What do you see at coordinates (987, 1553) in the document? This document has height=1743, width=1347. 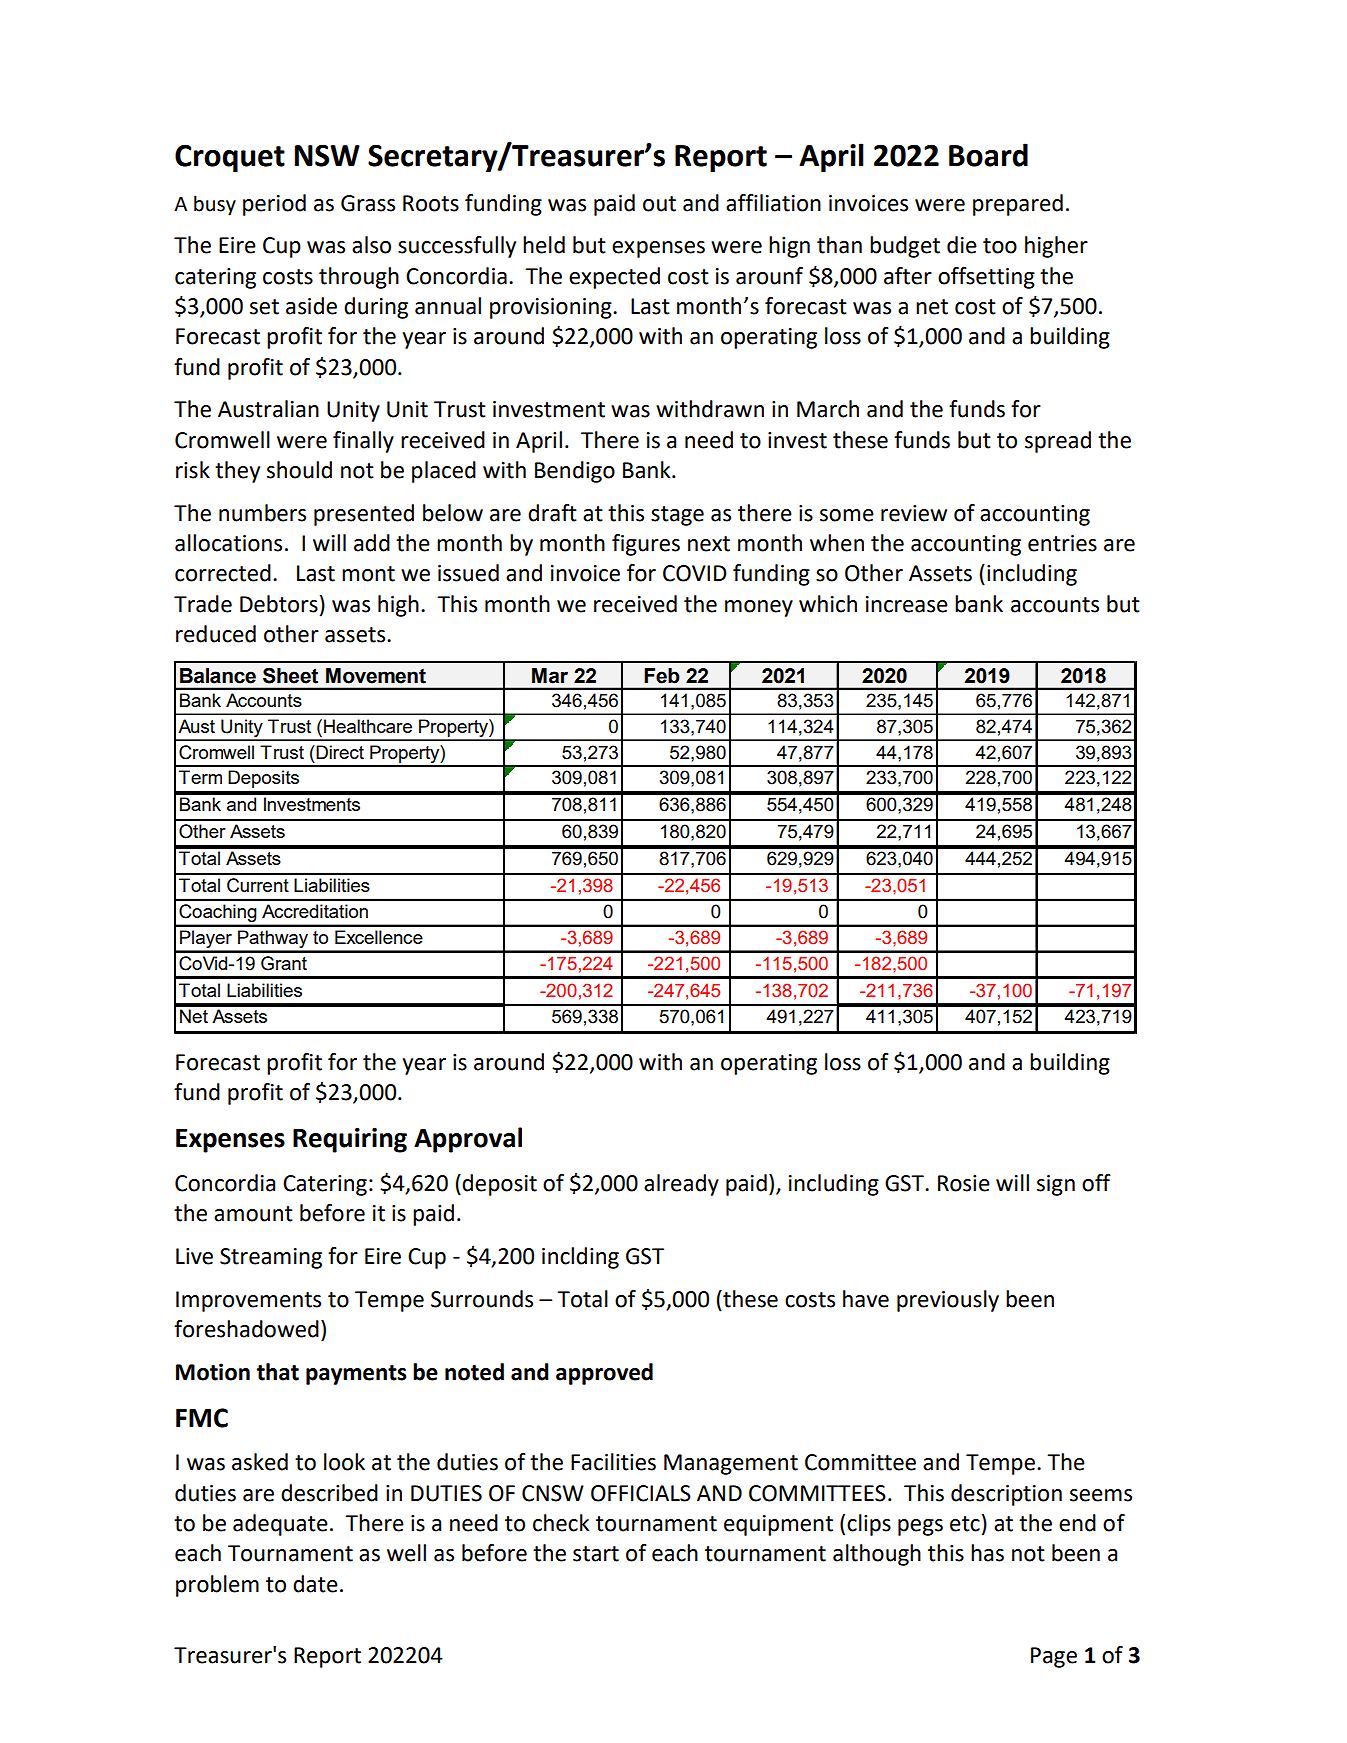 I see `has` at bounding box center [987, 1553].
